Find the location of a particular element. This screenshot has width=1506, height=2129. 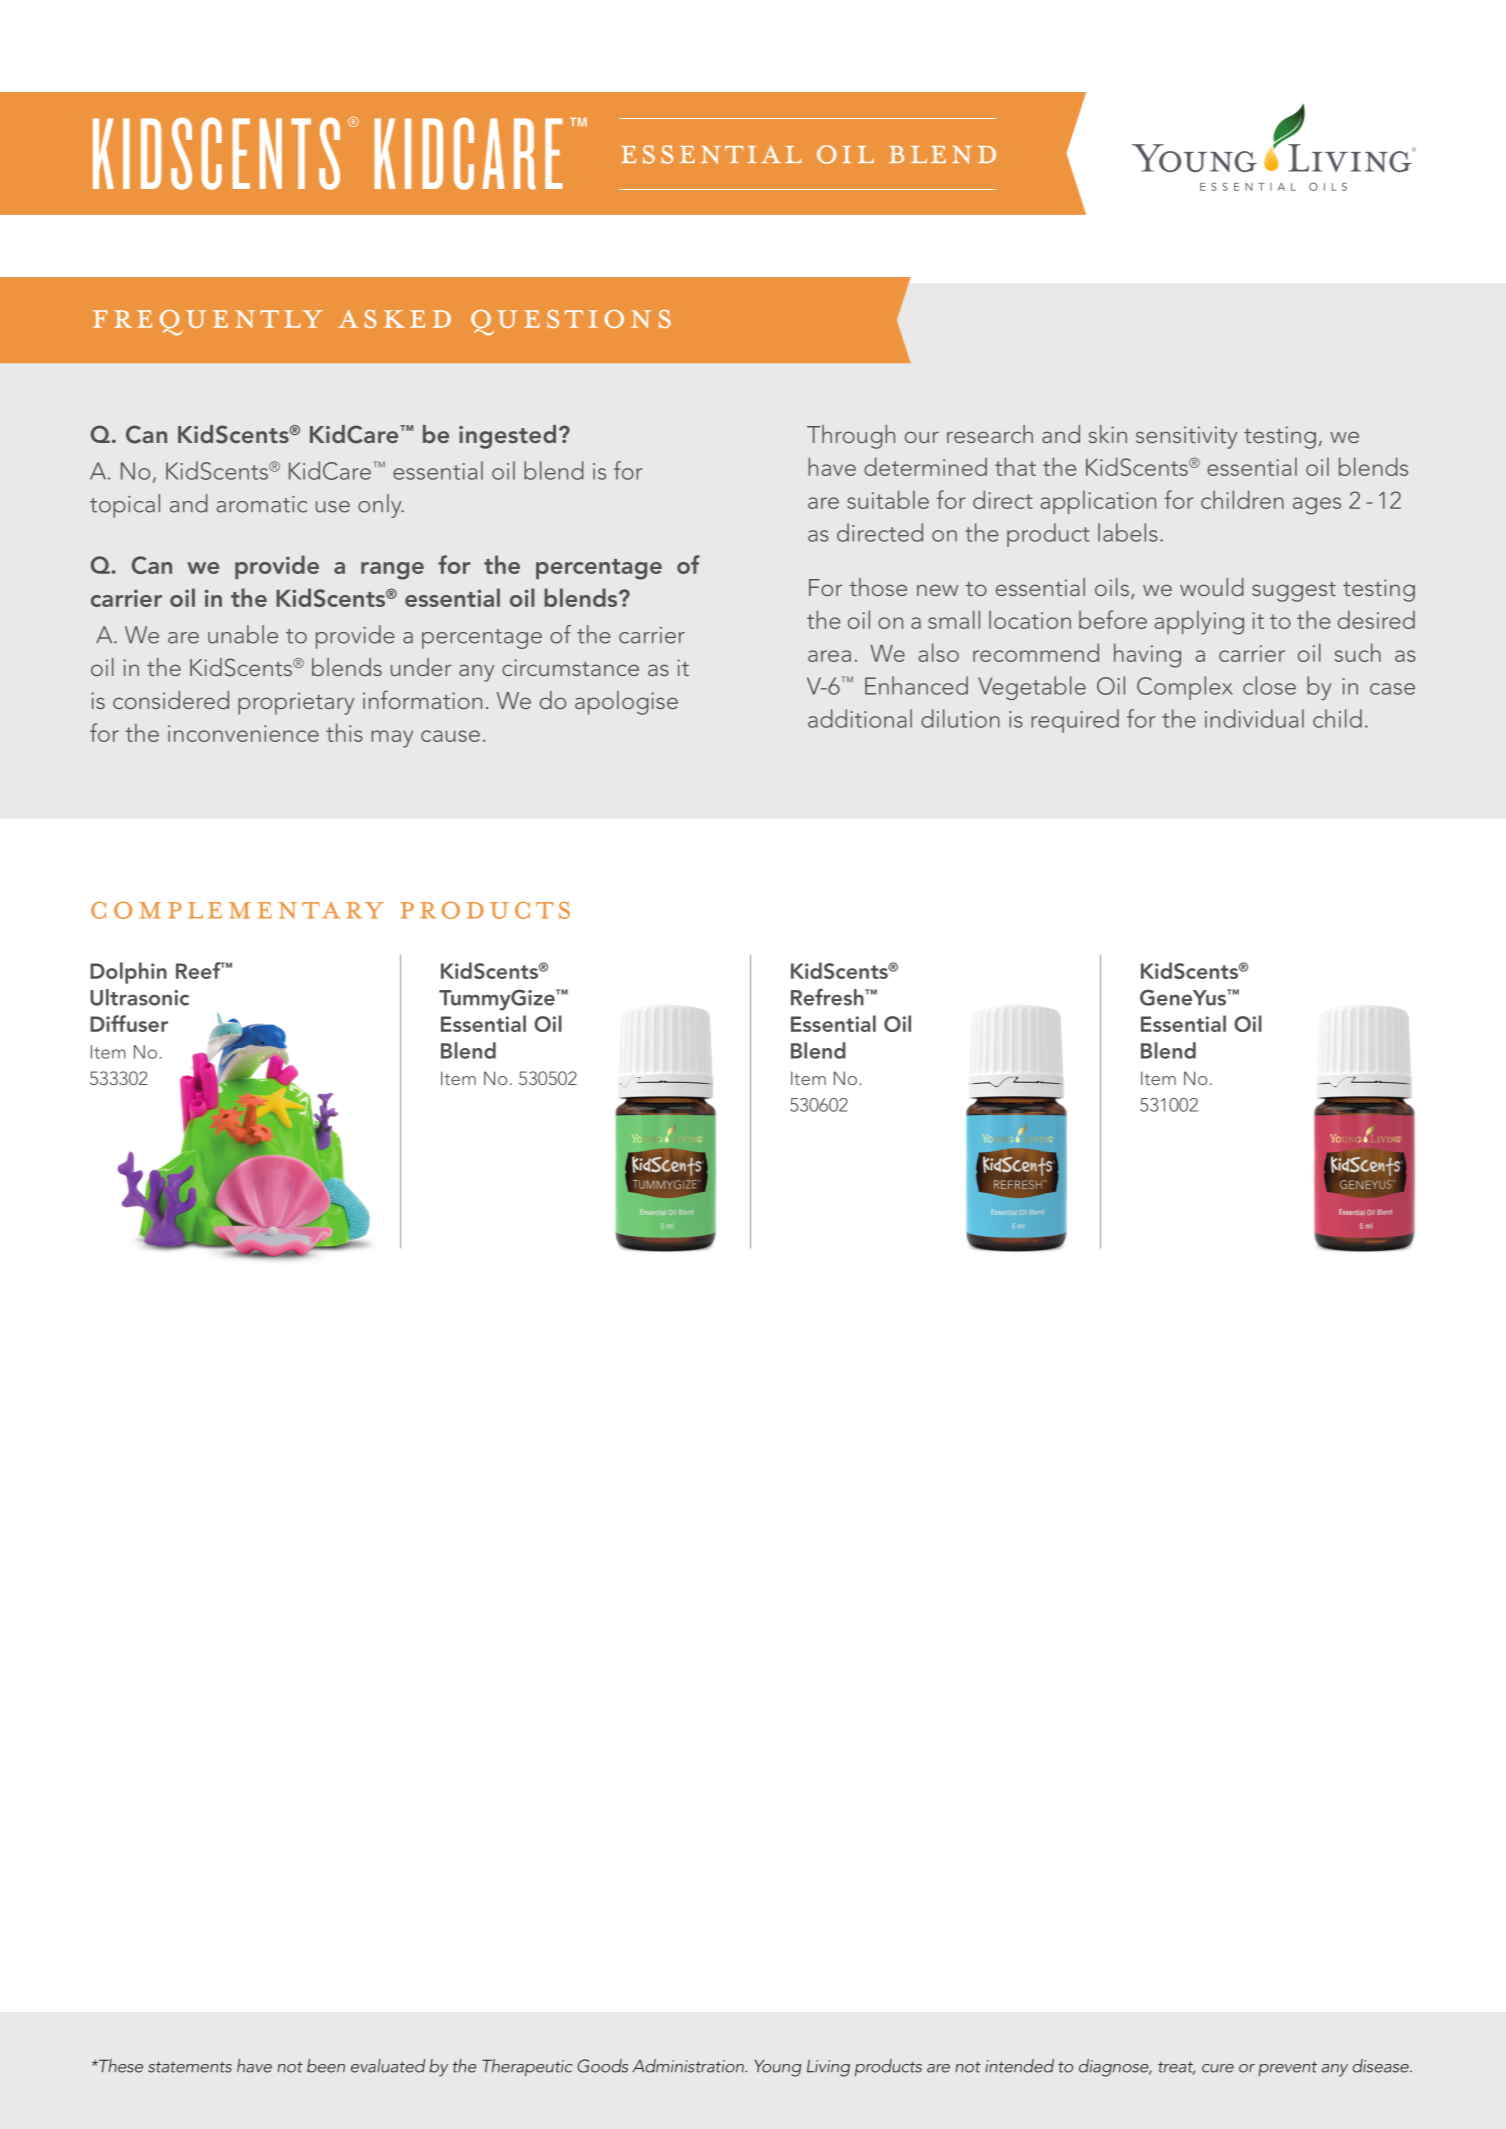

sensitivity is located at coordinates (1186, 437).
